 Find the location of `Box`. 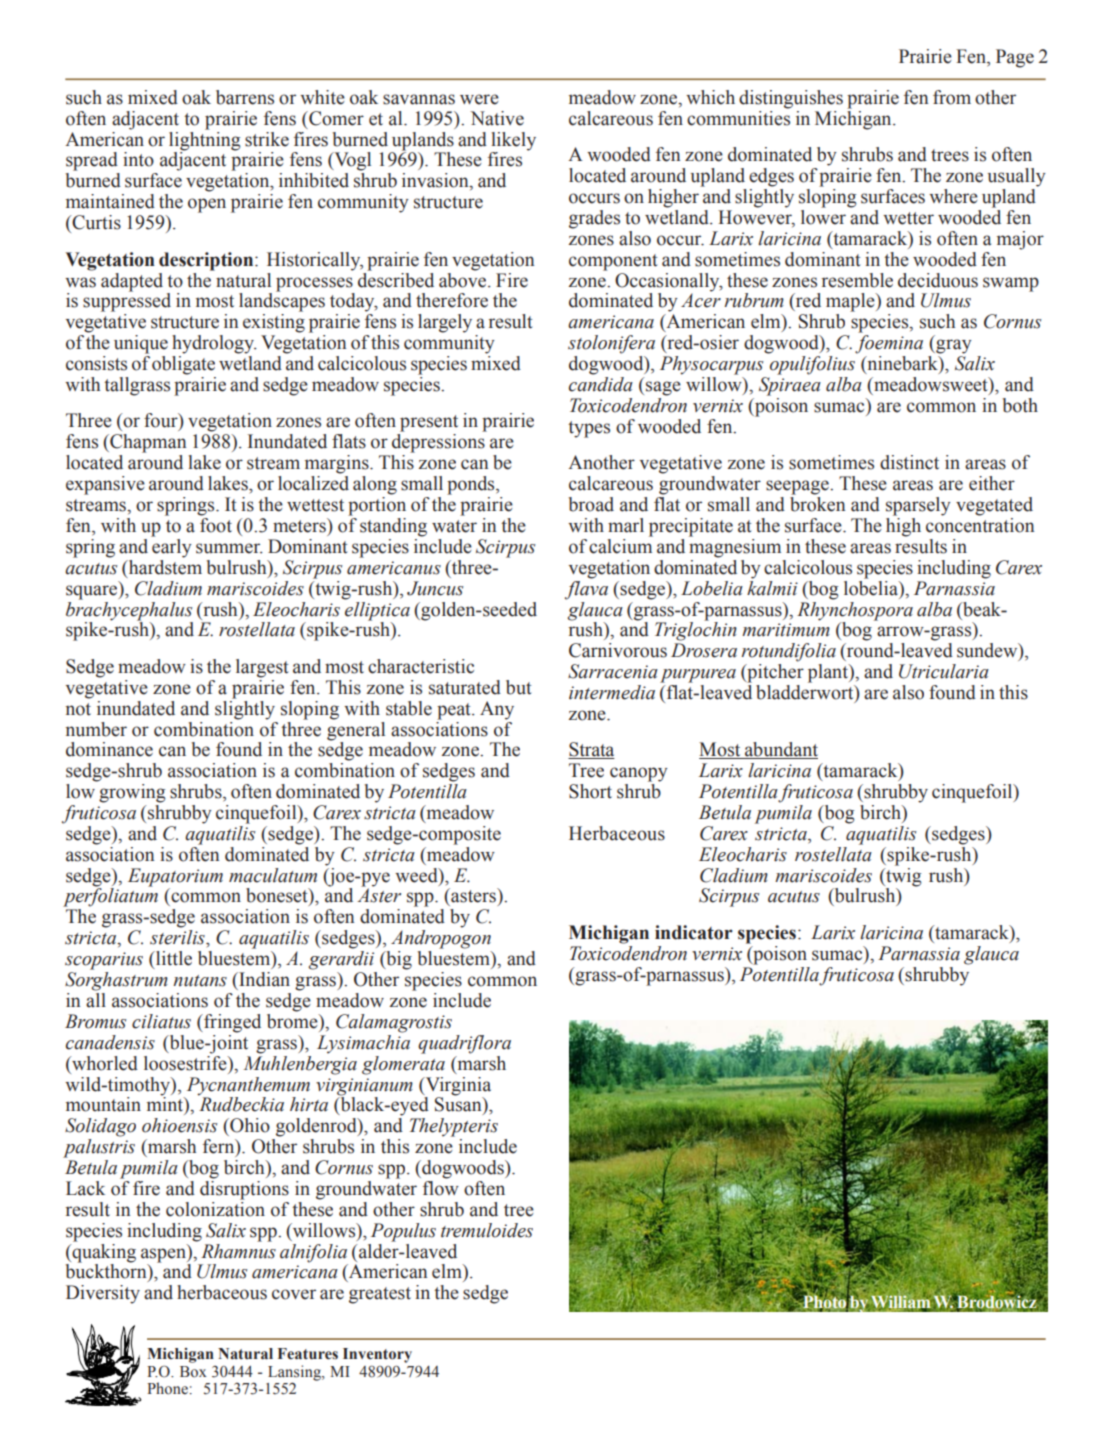

Box is located at coordinates (193, 1372).
